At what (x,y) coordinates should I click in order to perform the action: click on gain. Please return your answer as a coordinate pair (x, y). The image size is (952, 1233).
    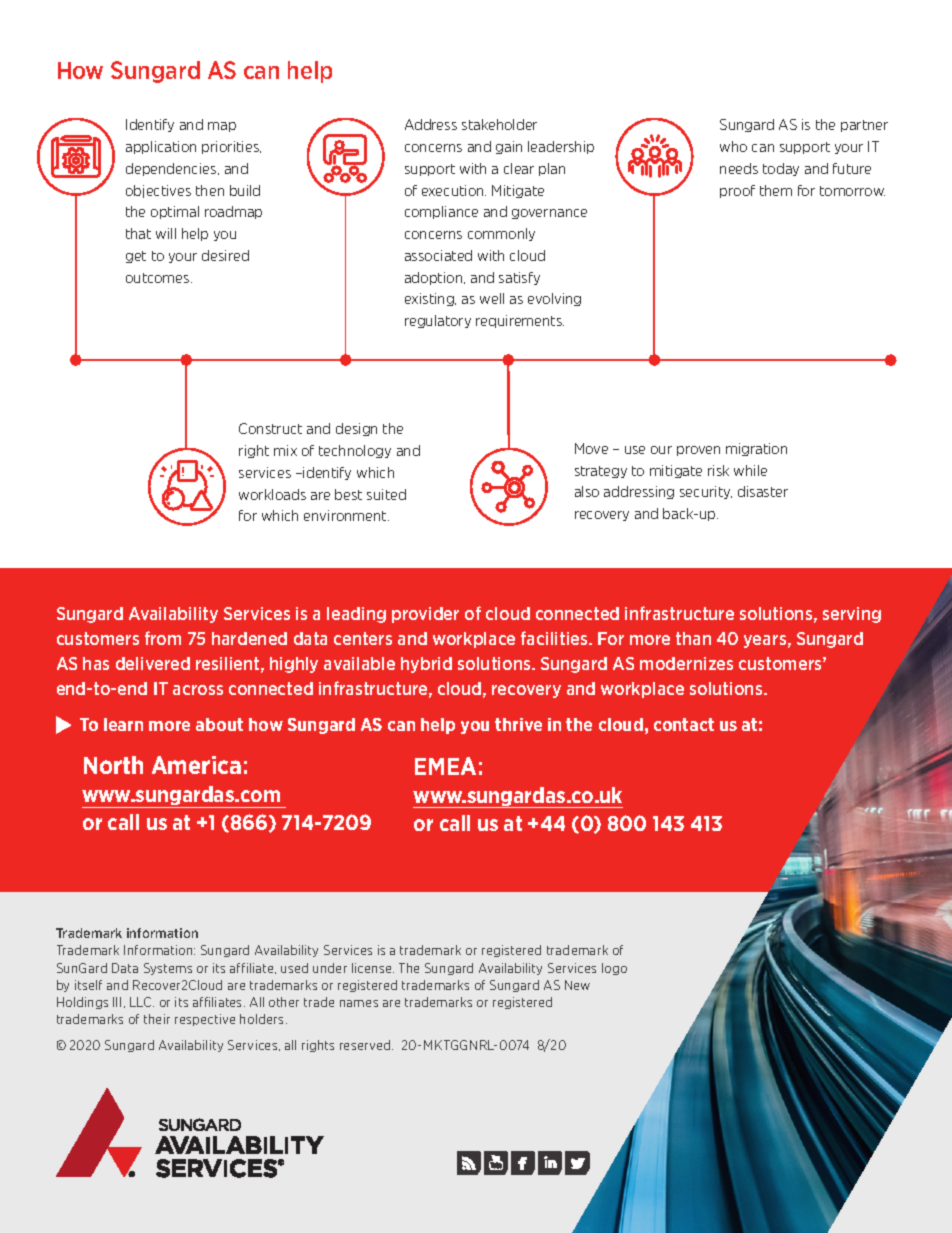
    Looking at the image, I should click on (509, 147).
